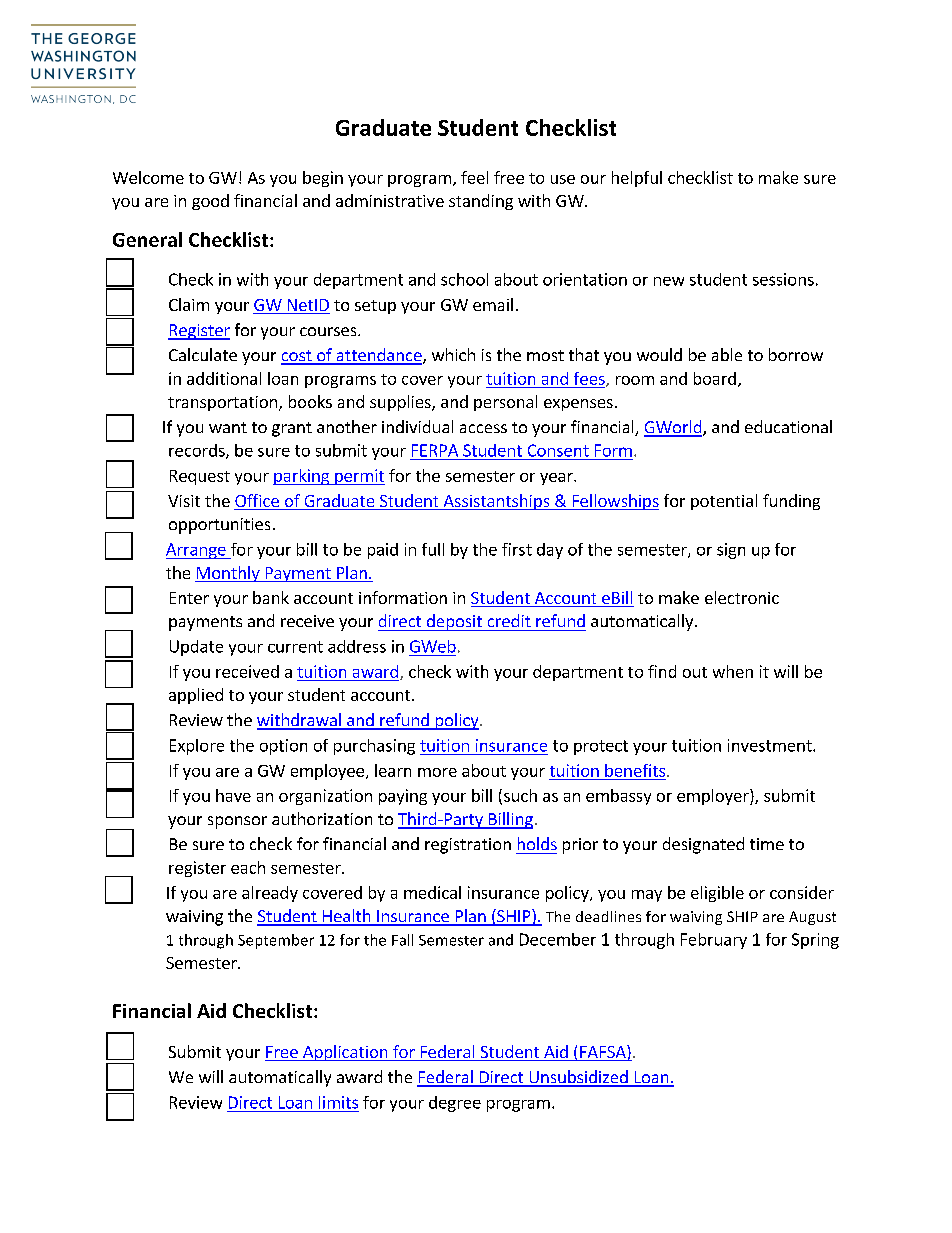 This document has width=952, height=1233. What do you see at coordinates (196, 648) in the document?
I see `Update` at bounding box center [196, 648].
